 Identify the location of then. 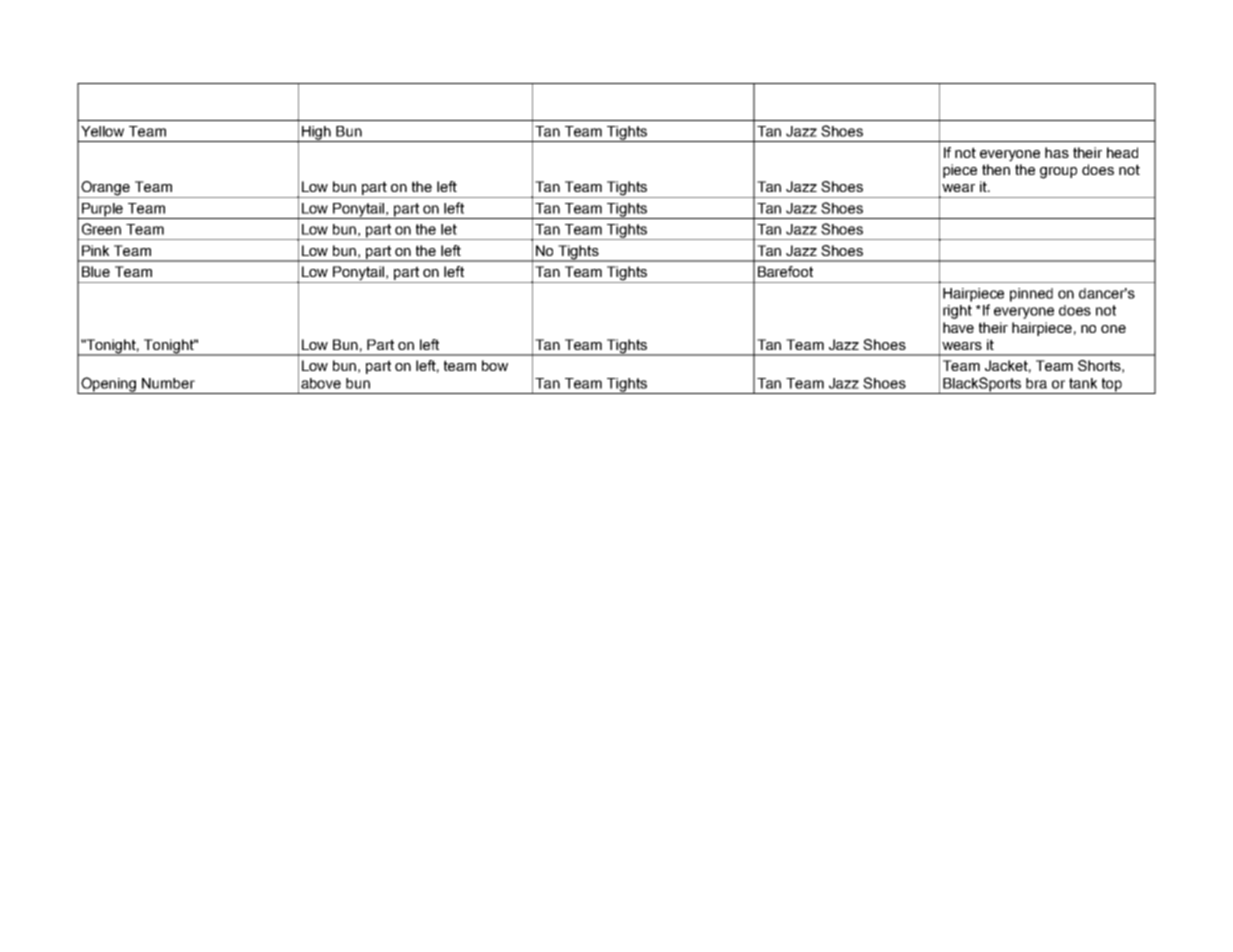
(996, 169).
